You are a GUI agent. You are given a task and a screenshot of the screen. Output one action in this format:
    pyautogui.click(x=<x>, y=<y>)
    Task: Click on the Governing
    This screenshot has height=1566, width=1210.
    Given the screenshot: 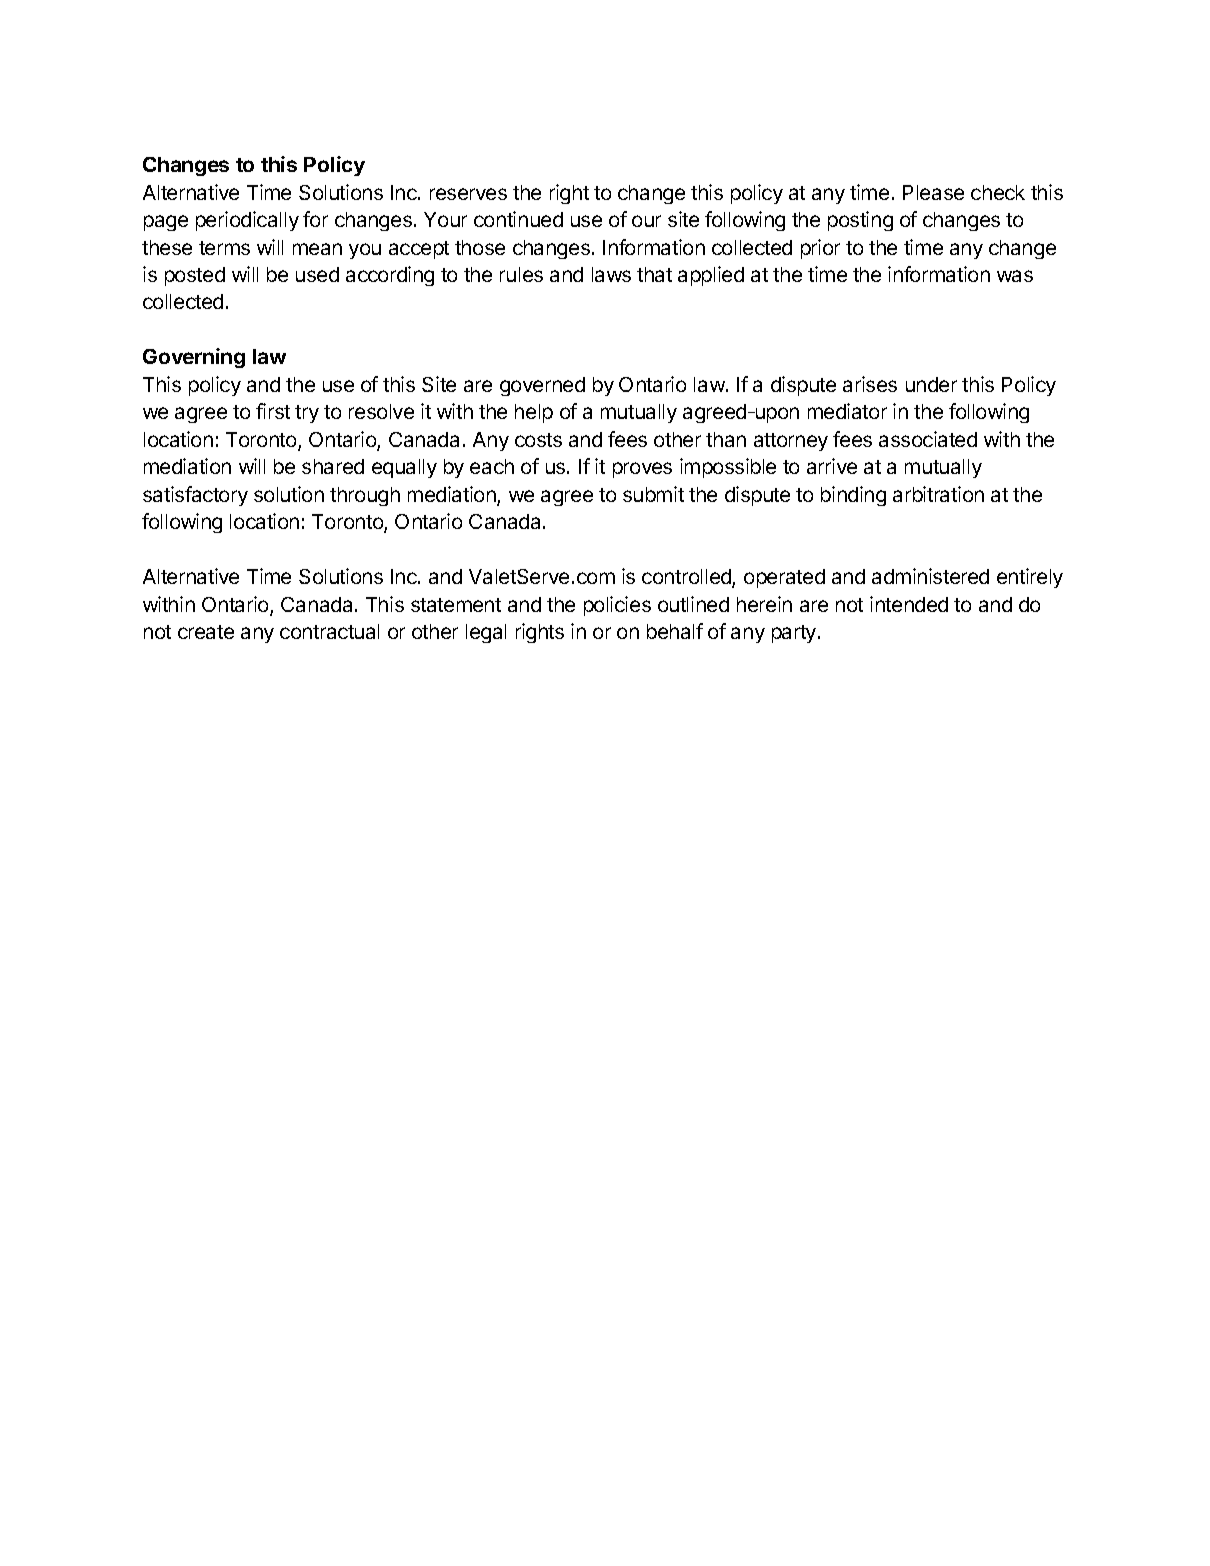 What is the action you would take?
    pyautogui.click(x=194, y=358)
